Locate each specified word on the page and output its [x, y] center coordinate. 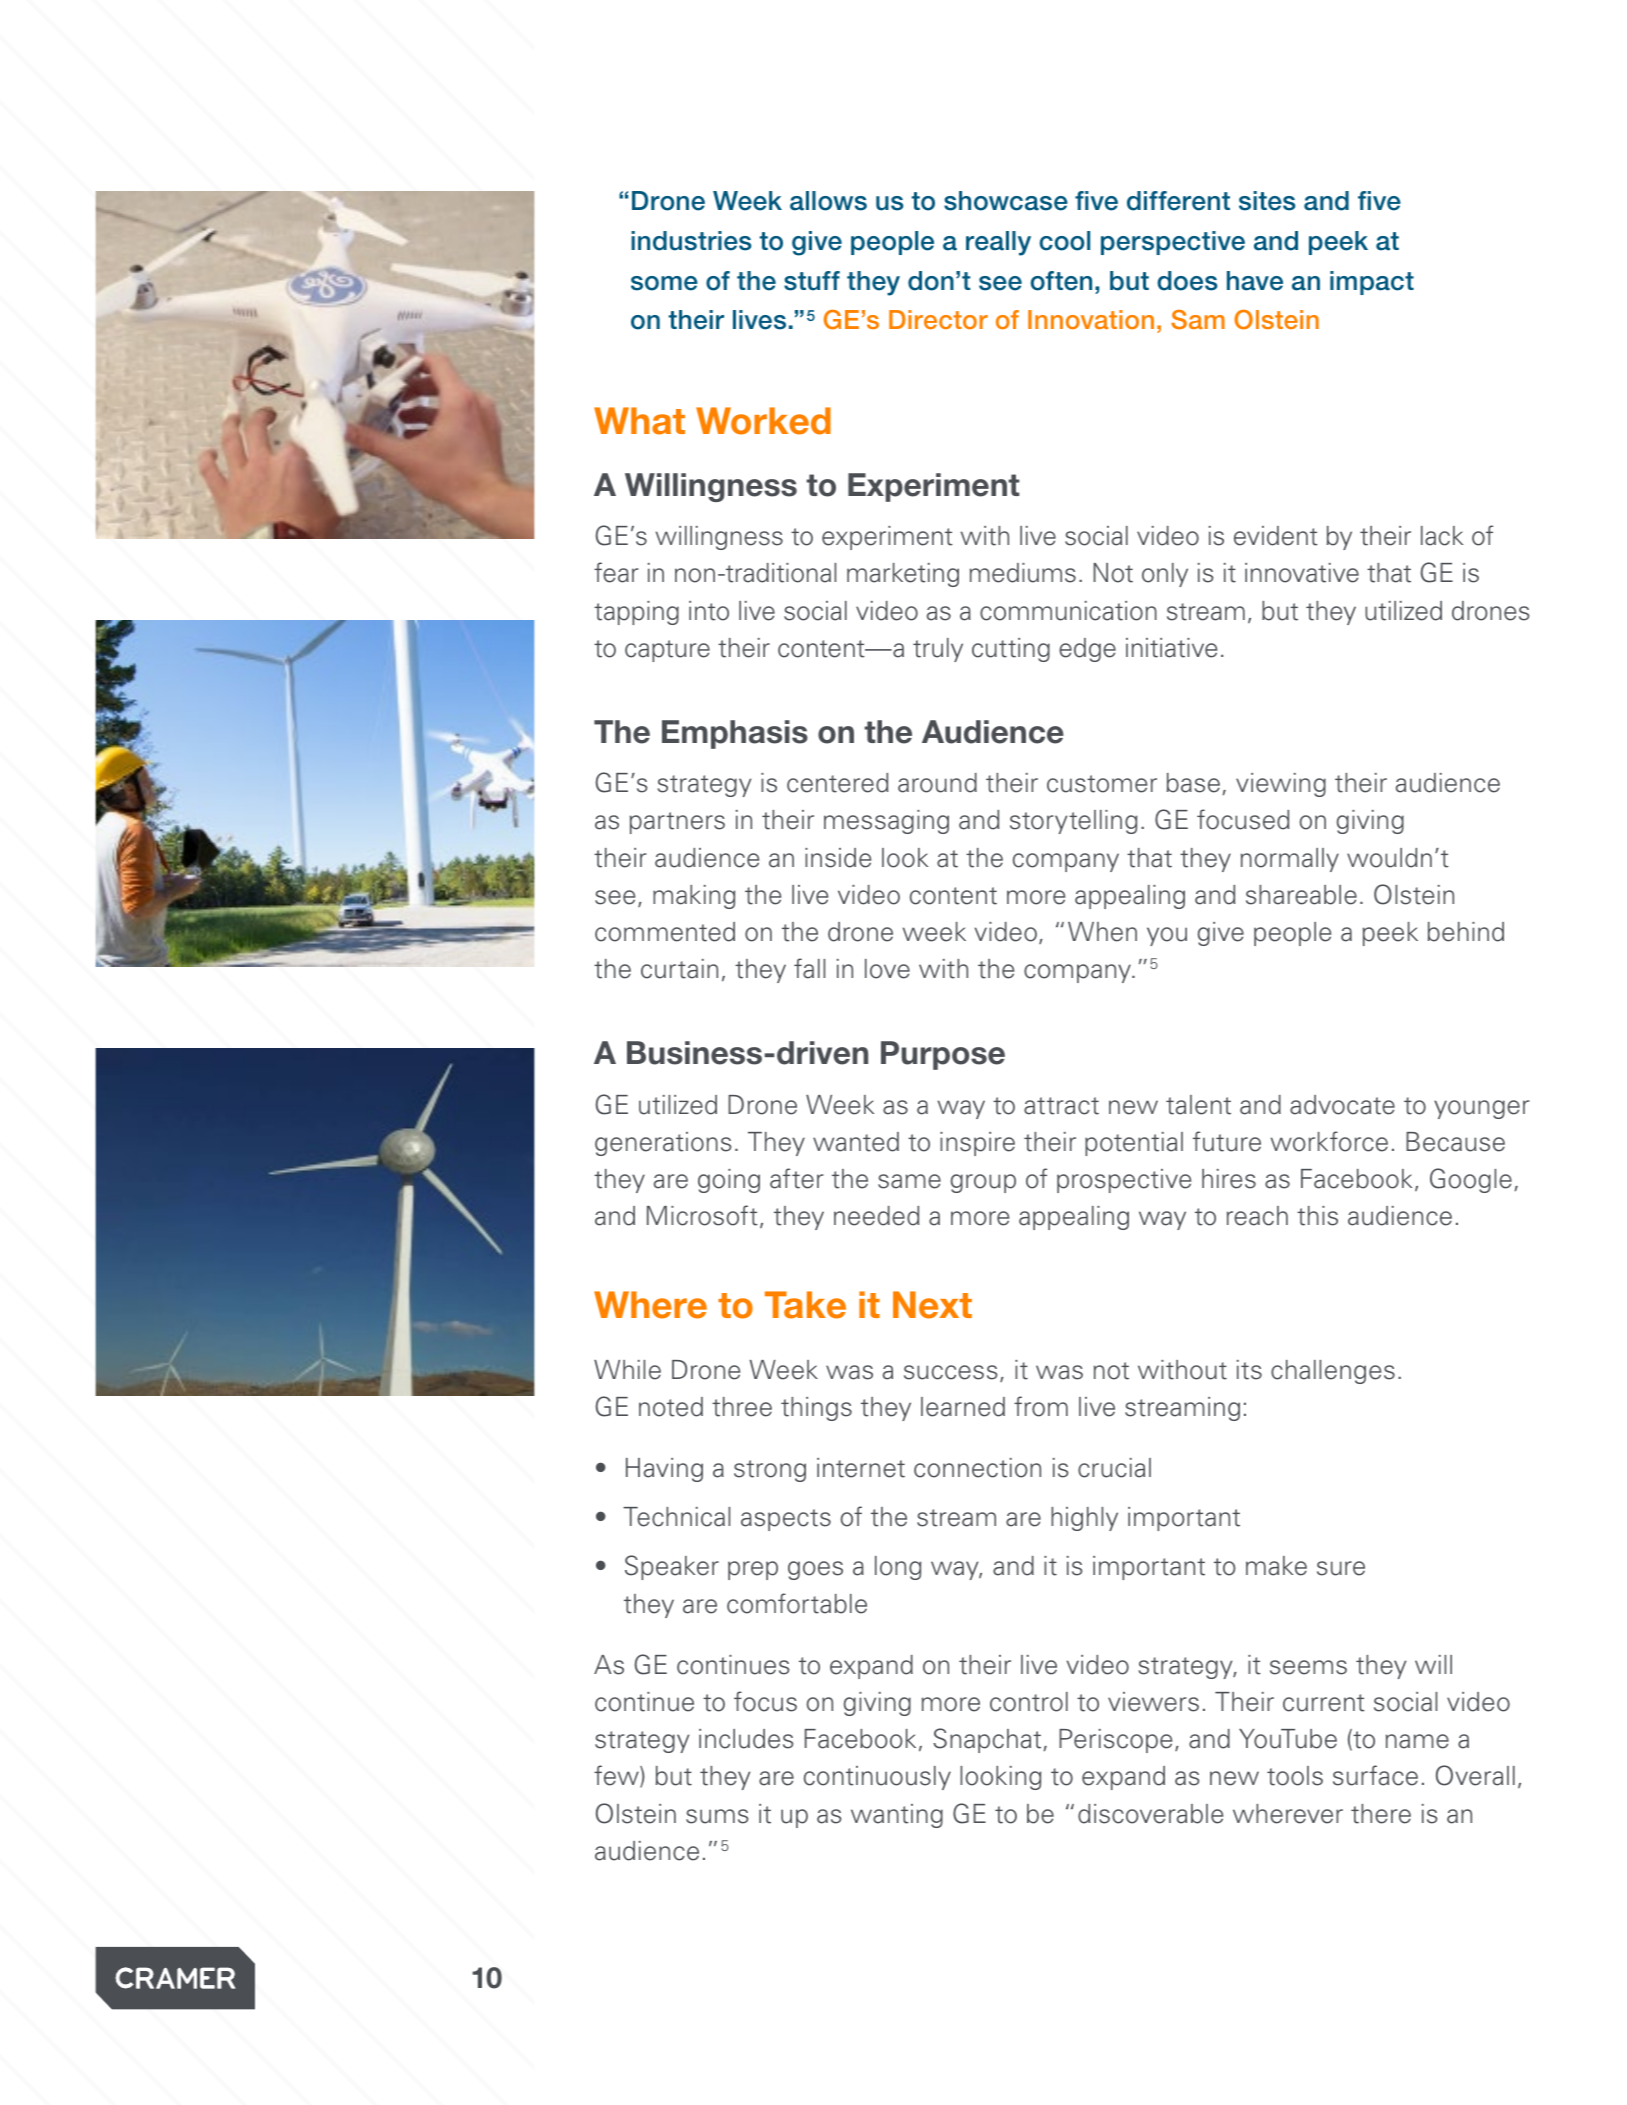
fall [809, 968]
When [1102, 932]
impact [1372, 283]
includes [746, 1739]
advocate [1342, 1105]
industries [691, 241]
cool [1064, 241]
